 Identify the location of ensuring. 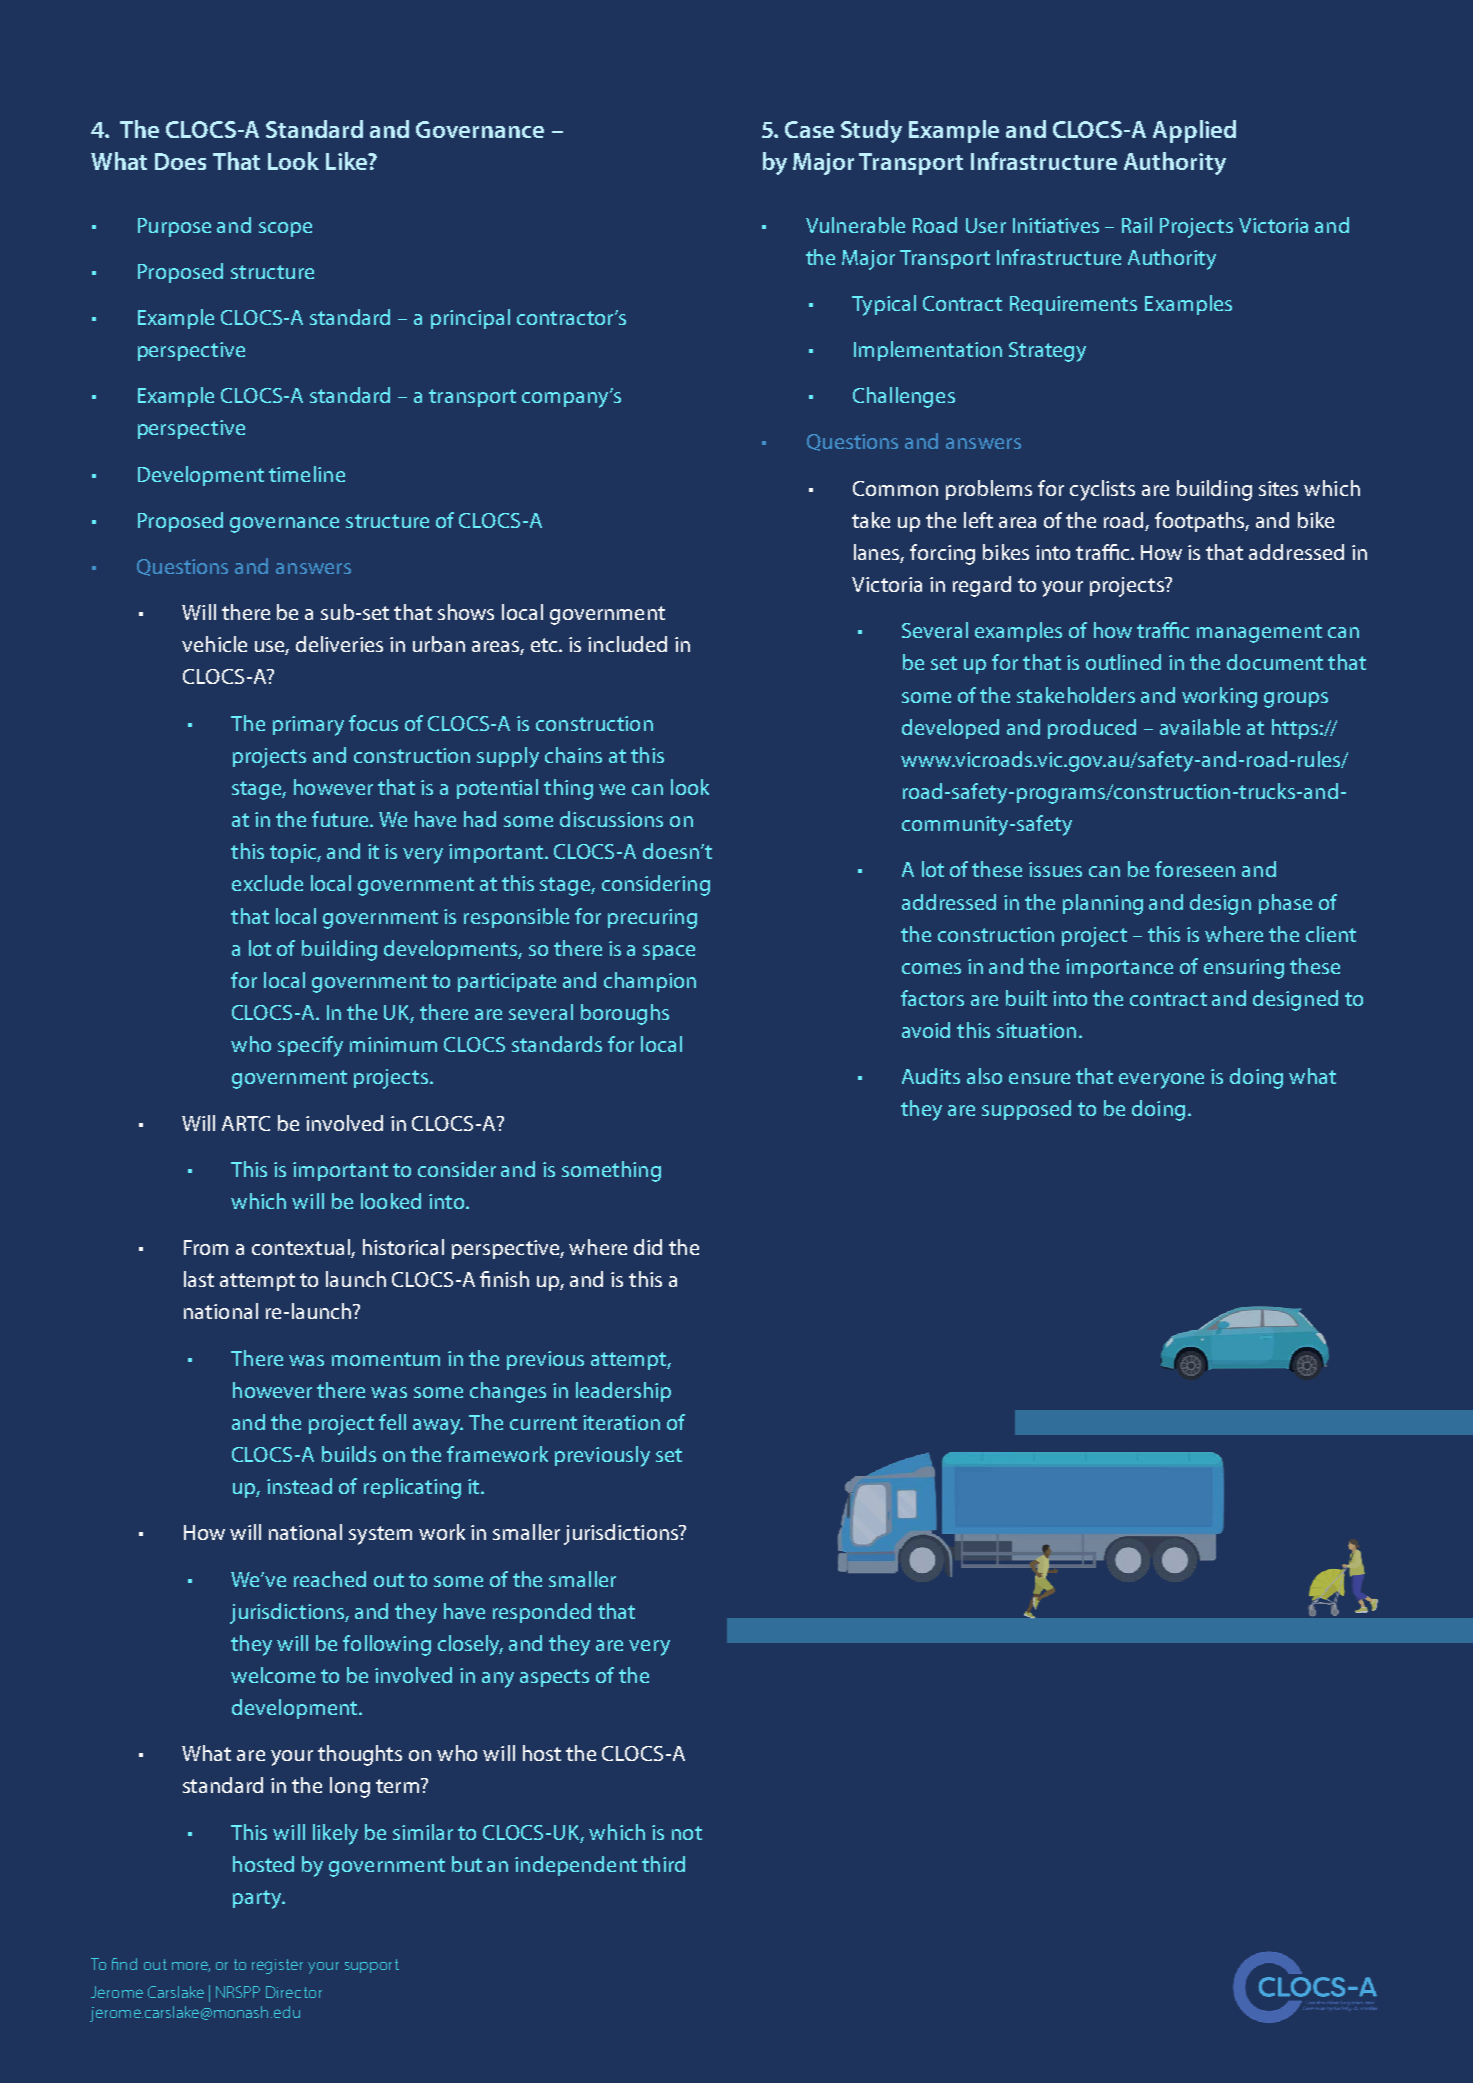
(1244, 969).
